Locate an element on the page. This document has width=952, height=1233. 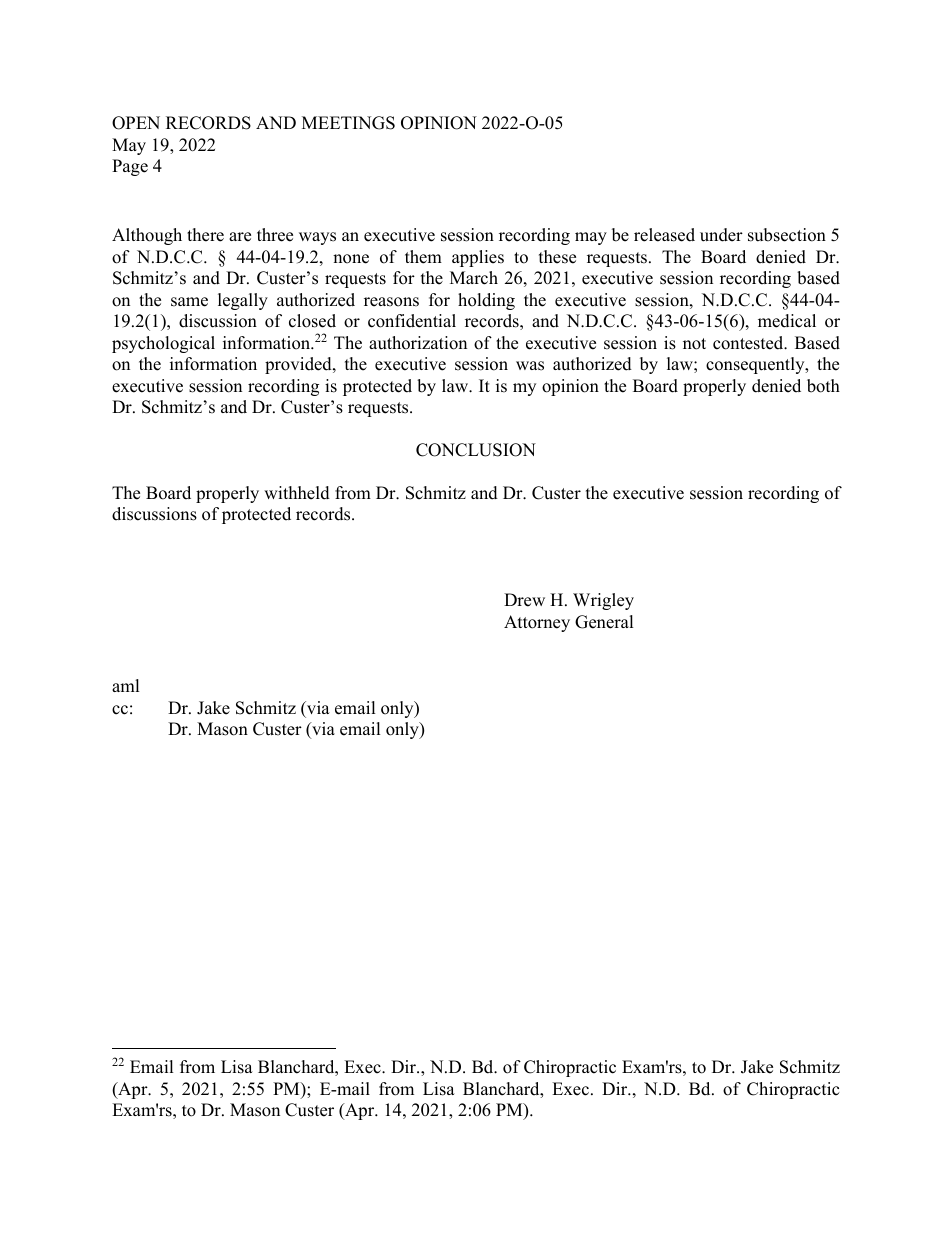
aml is located at coordinates (126, 685).
